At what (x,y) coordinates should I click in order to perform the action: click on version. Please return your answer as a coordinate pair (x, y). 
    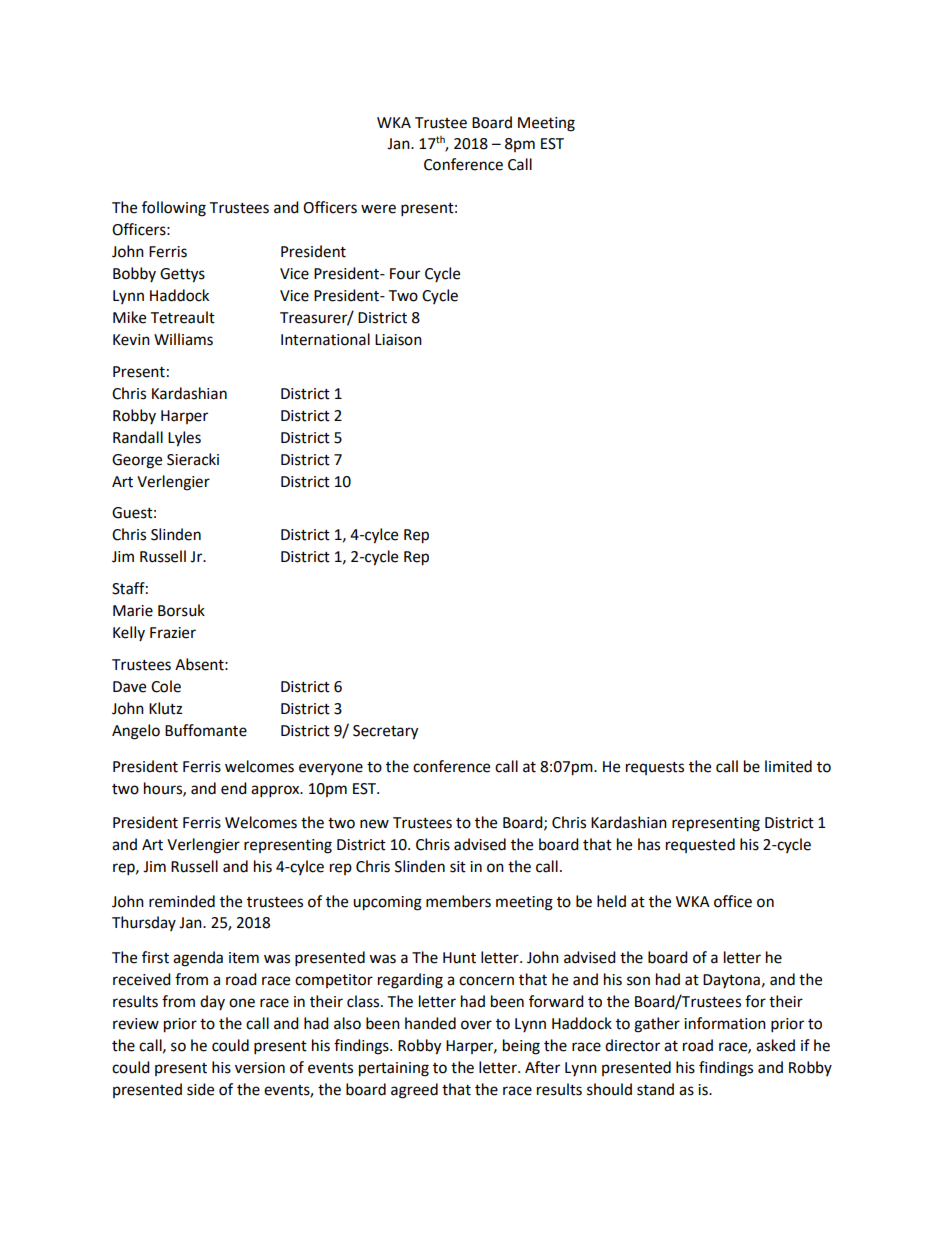
    Looking at the image, I should click on (260, 1068).
